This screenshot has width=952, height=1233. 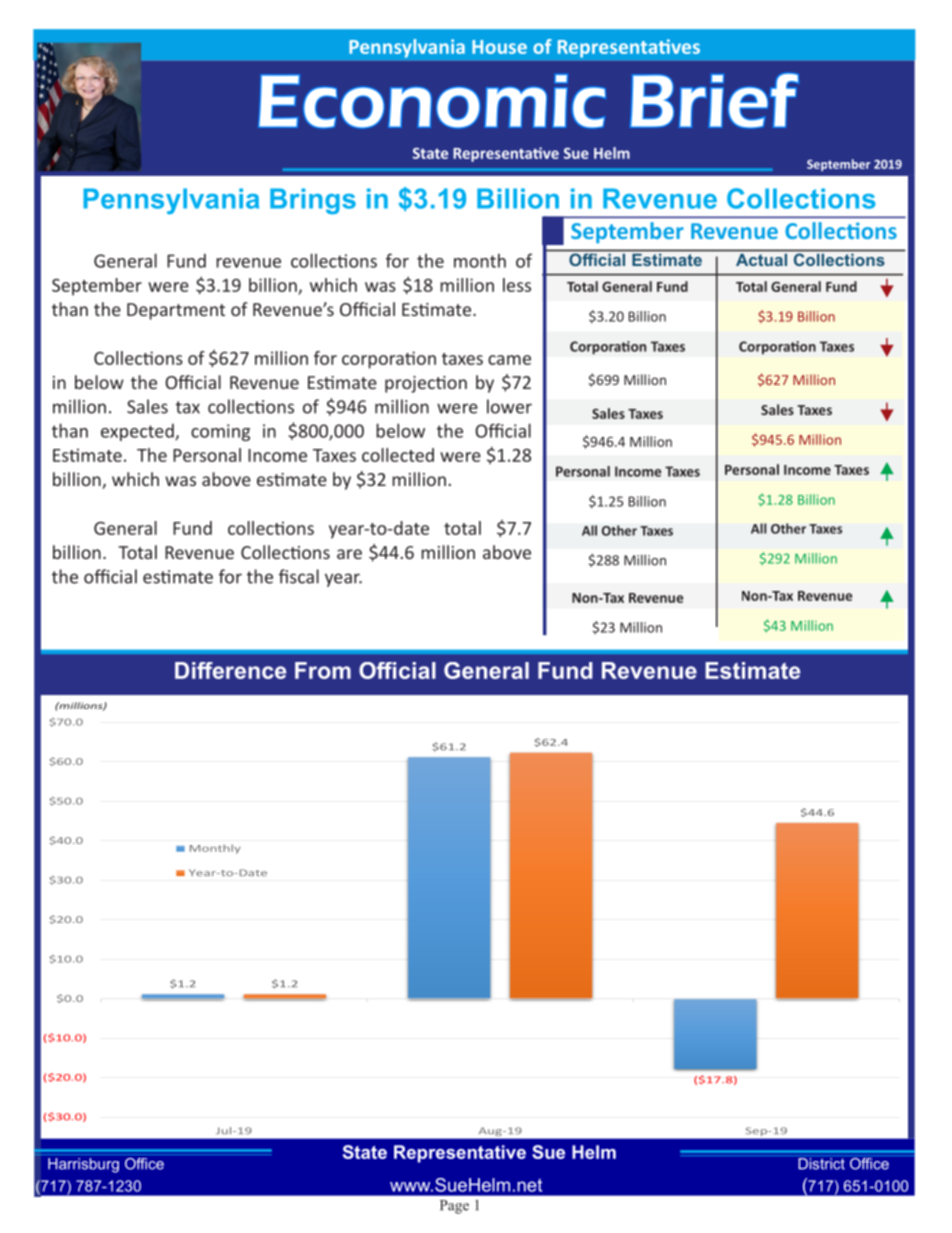 What do you see at coordinates (349, 554) in the screenshot?
I see `are` at bounding box center [349, 554].
